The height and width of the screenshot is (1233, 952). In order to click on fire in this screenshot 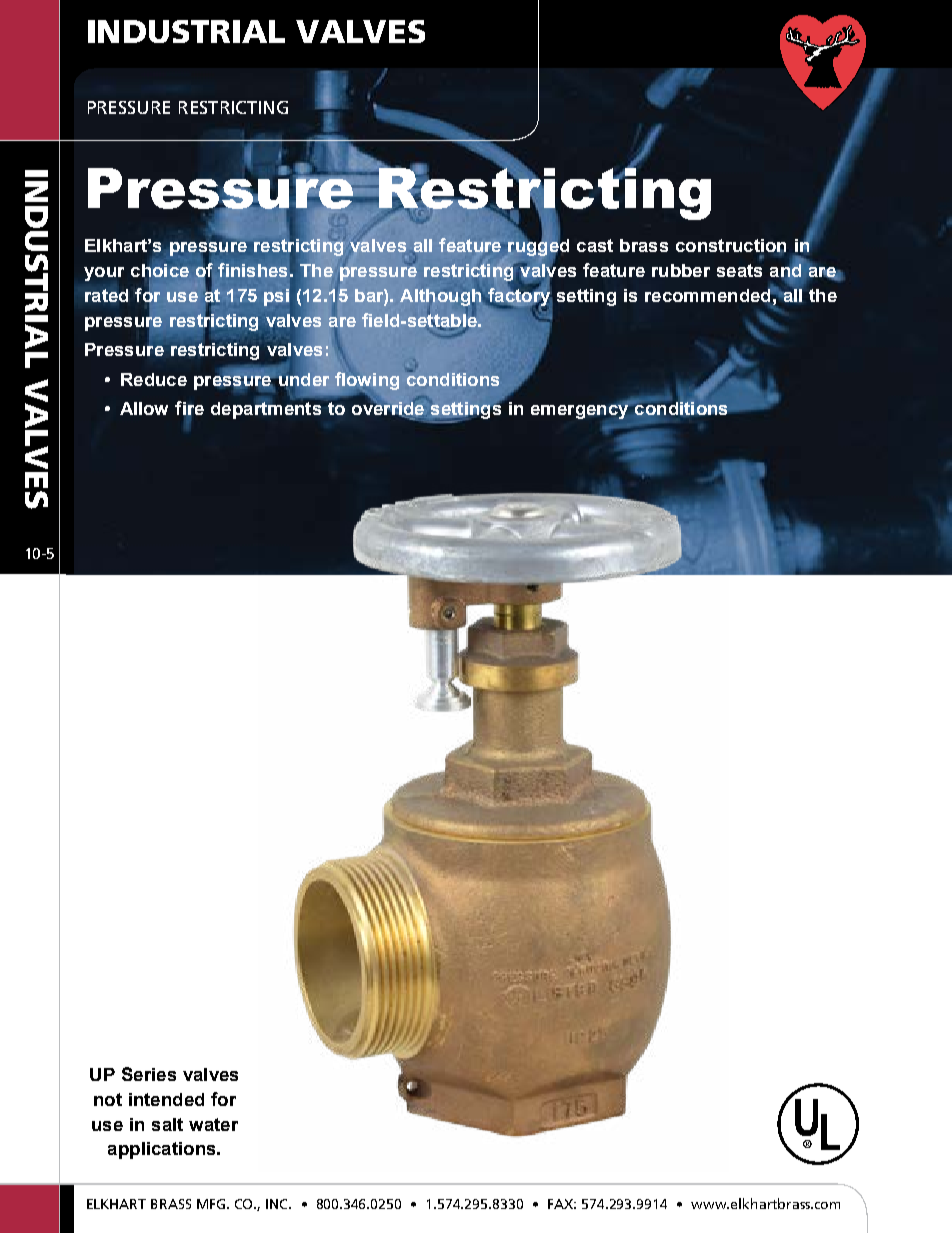, I will do `click(189, 409)`.
